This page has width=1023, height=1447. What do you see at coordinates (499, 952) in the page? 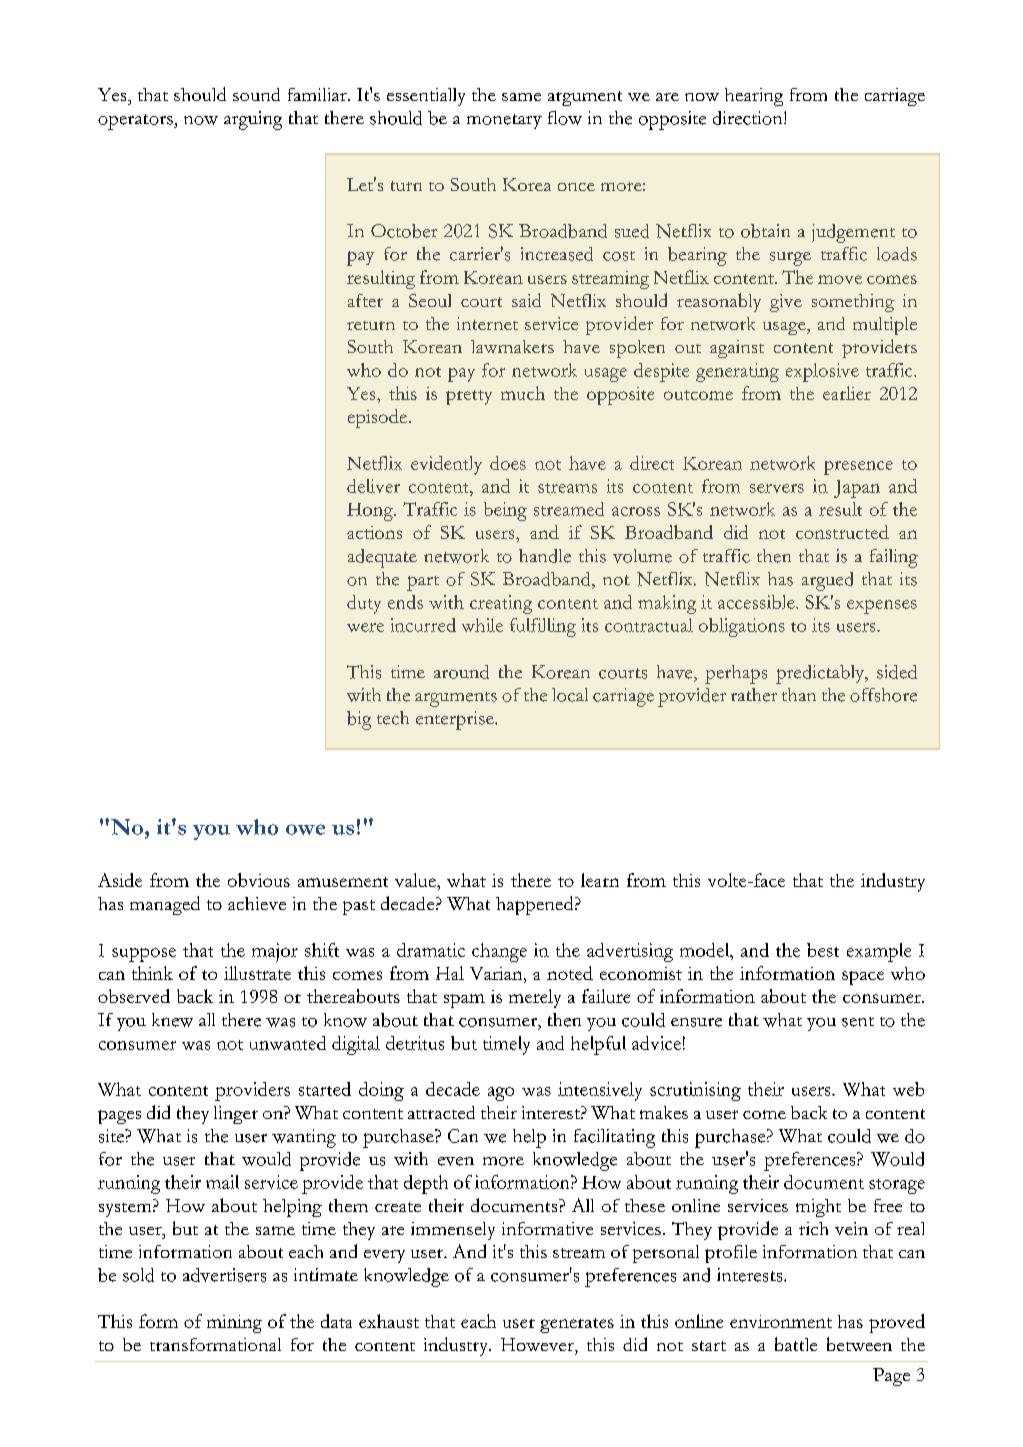
I see `change` at bounding box center [499, 952].
